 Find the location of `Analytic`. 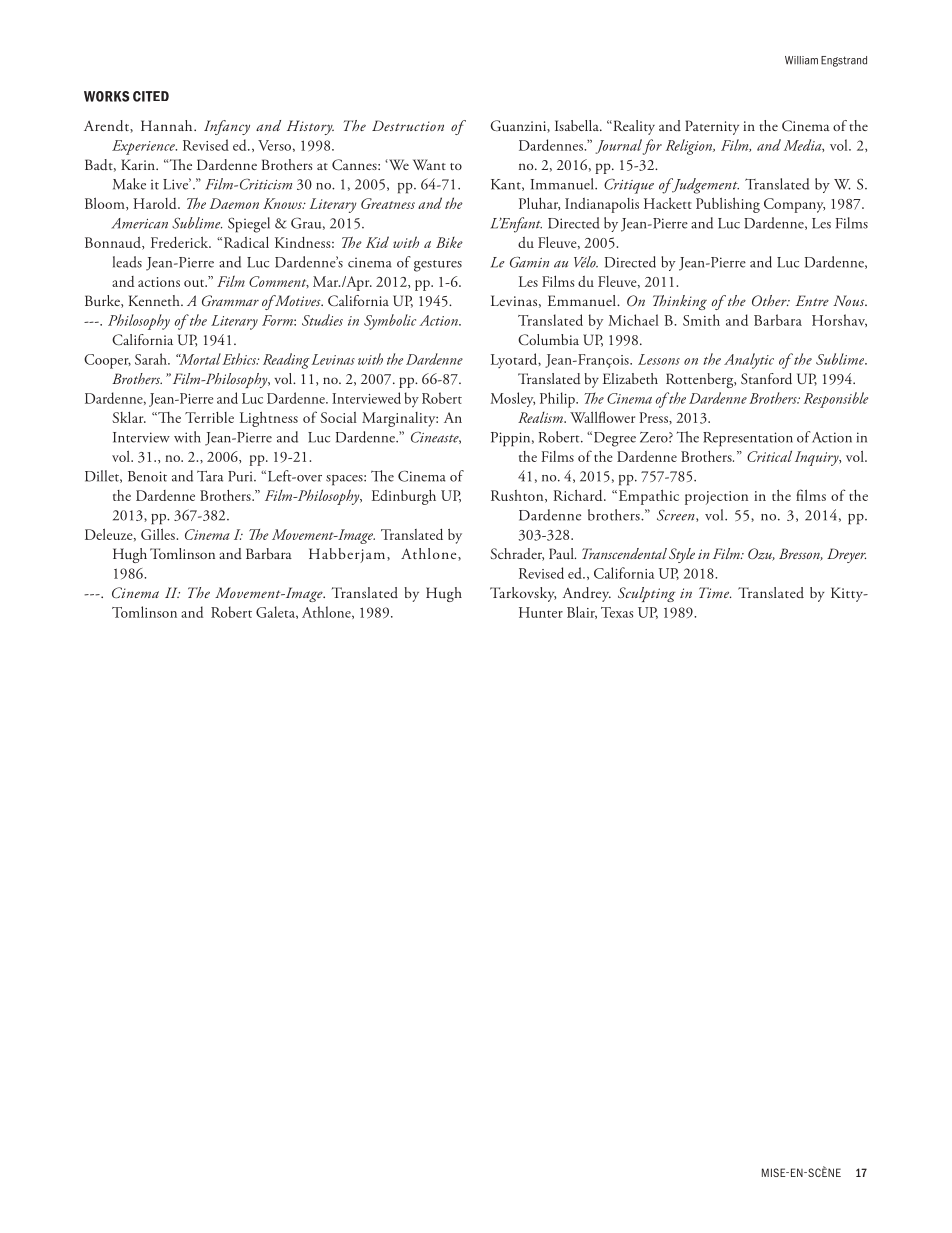

Analytic is located at coordinates (749, 361).
